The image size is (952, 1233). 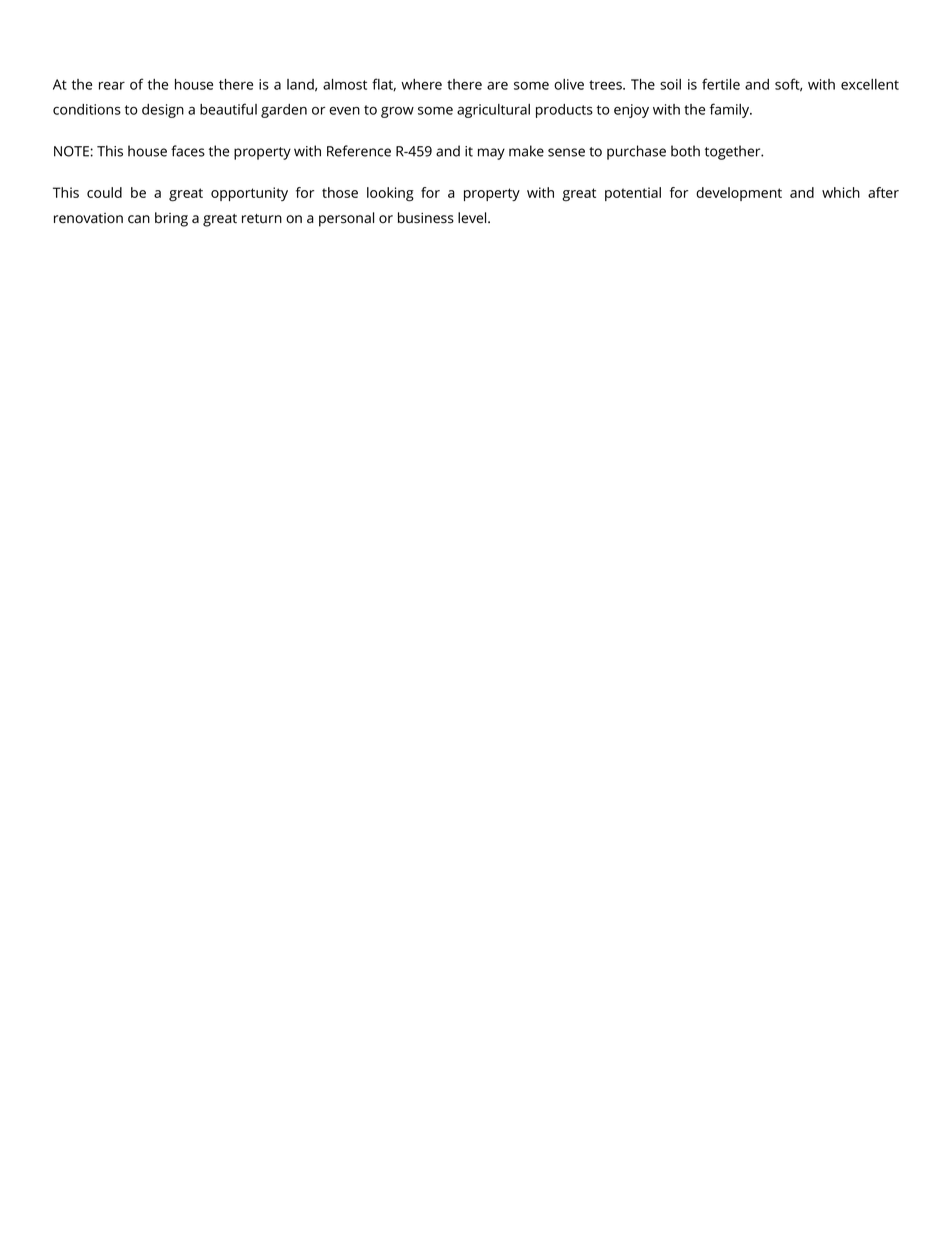 I want to click on may, so click(x=491, y=154).
